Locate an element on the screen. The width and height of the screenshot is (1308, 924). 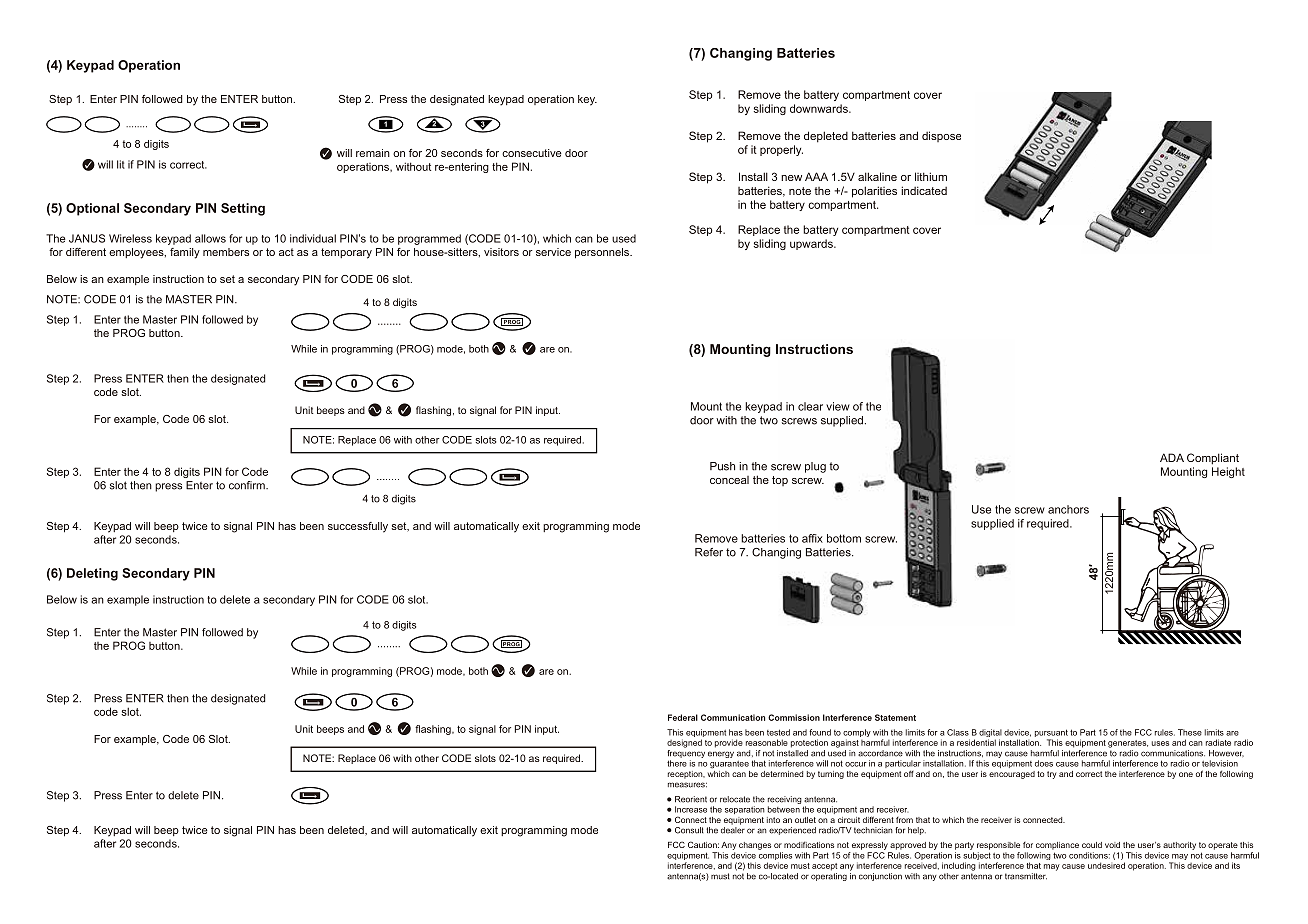
changes is located at coordinates (755, 846).
